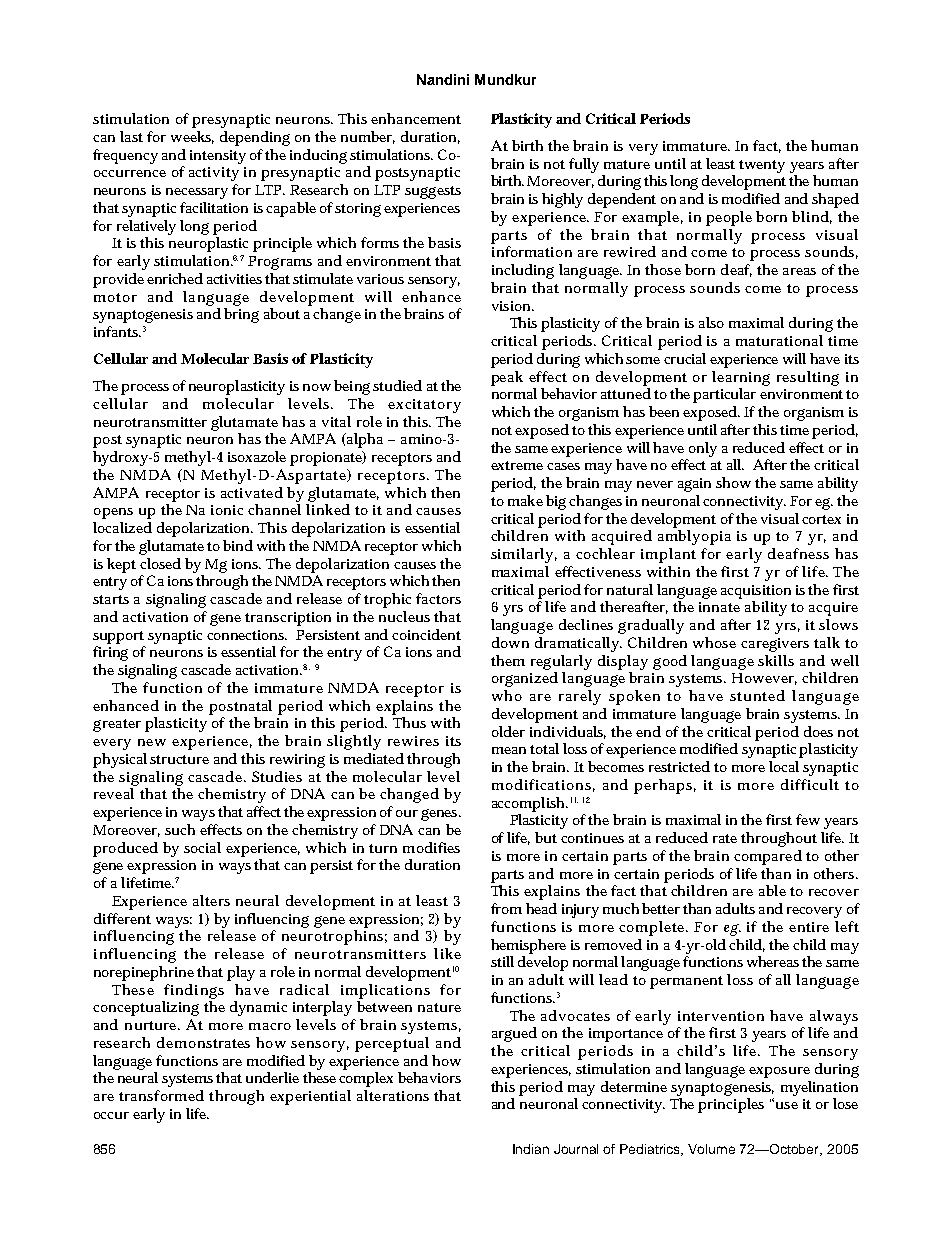 Image resolution: width=952 pixels, height=1233 pixels. What do you see at coordinates (118, 637) in the screenshot?
I see `support` at bounding box center [118, 637].
